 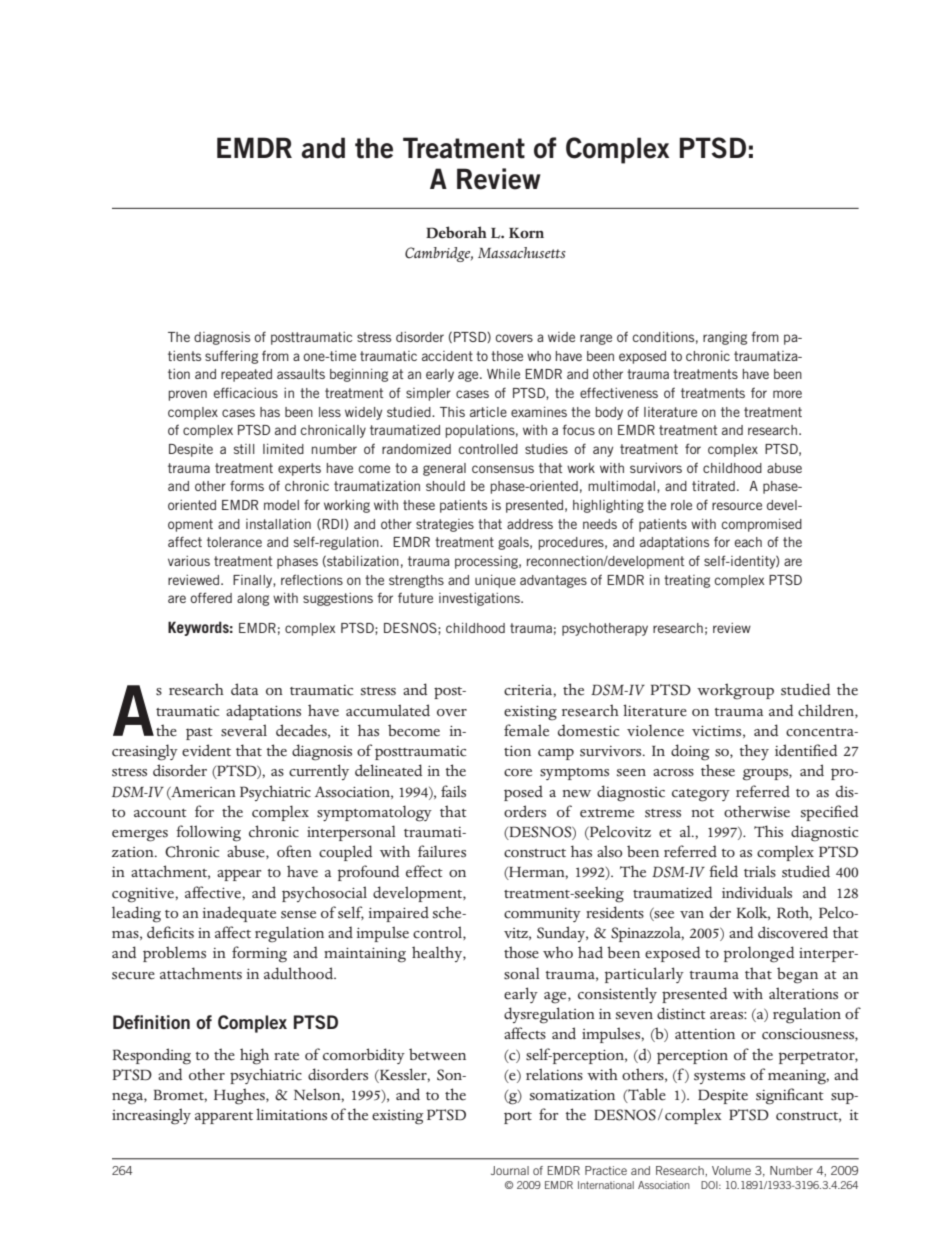 I want to click on apparent, so click(x=224, y=1118).
